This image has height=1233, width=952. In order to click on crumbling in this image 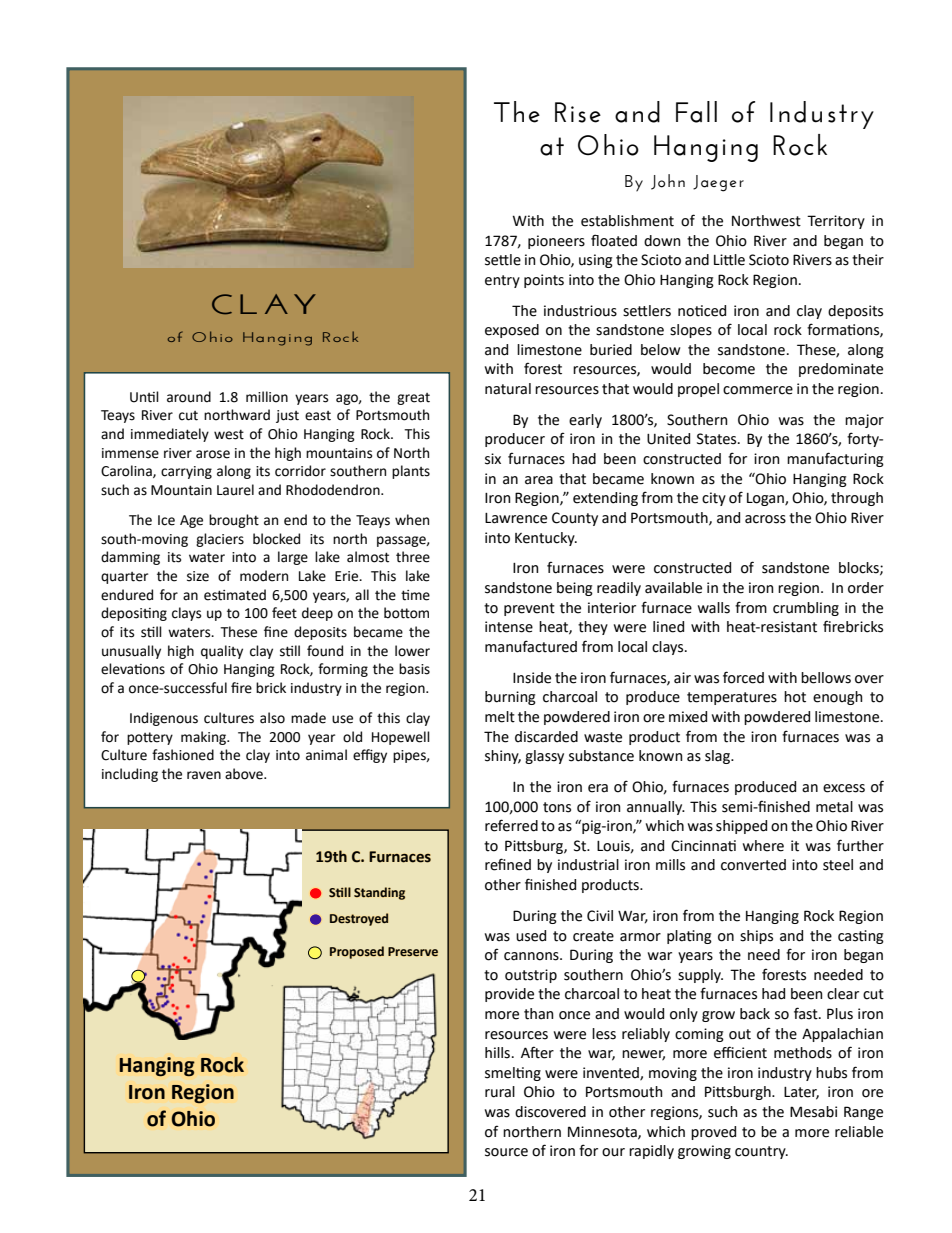, I will do `click(806, 609)`.
